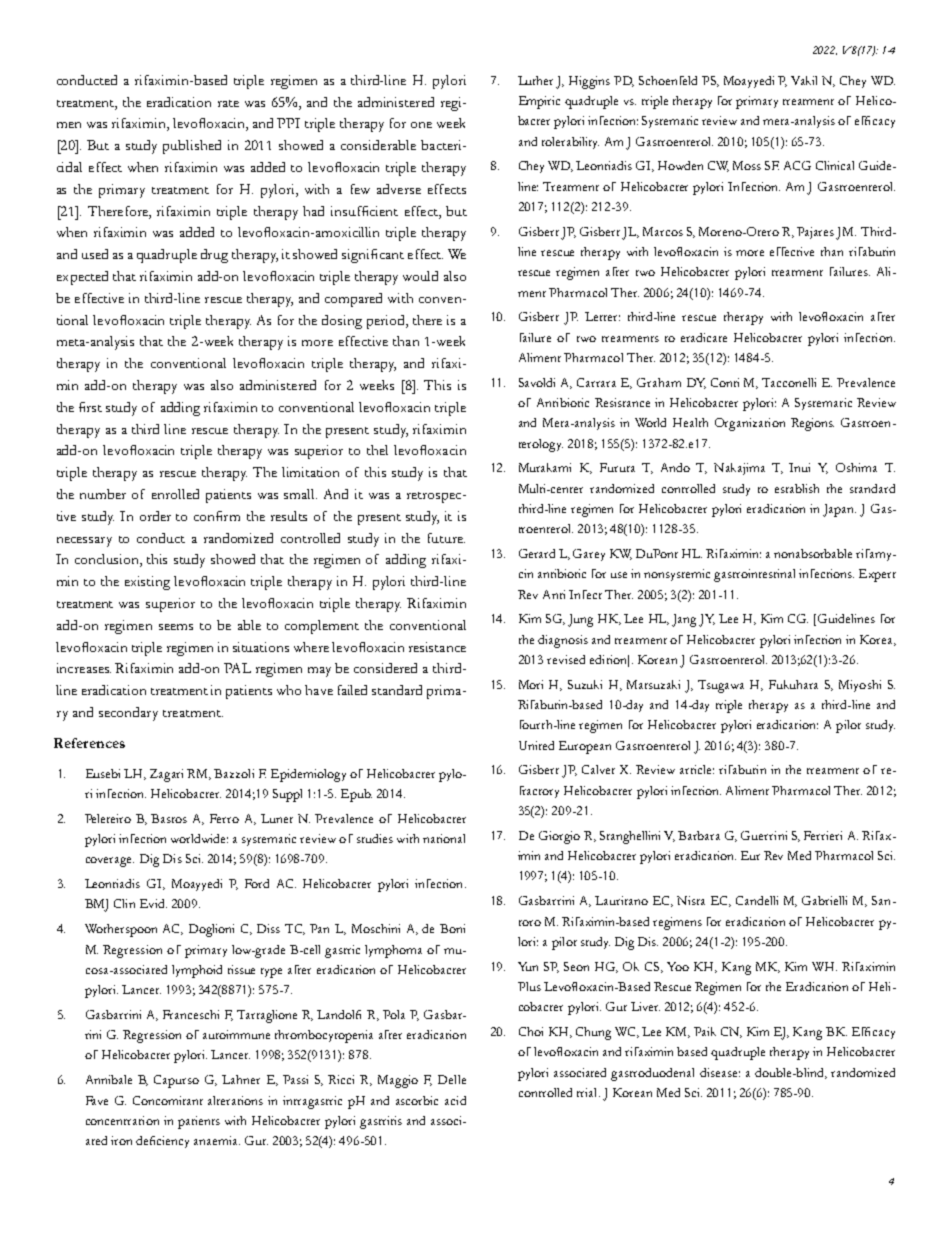 This screenshot has width=952, height=1233. Describe the element at coordinates (725, 382) in the screenshot. I see `Conti` at that location.
